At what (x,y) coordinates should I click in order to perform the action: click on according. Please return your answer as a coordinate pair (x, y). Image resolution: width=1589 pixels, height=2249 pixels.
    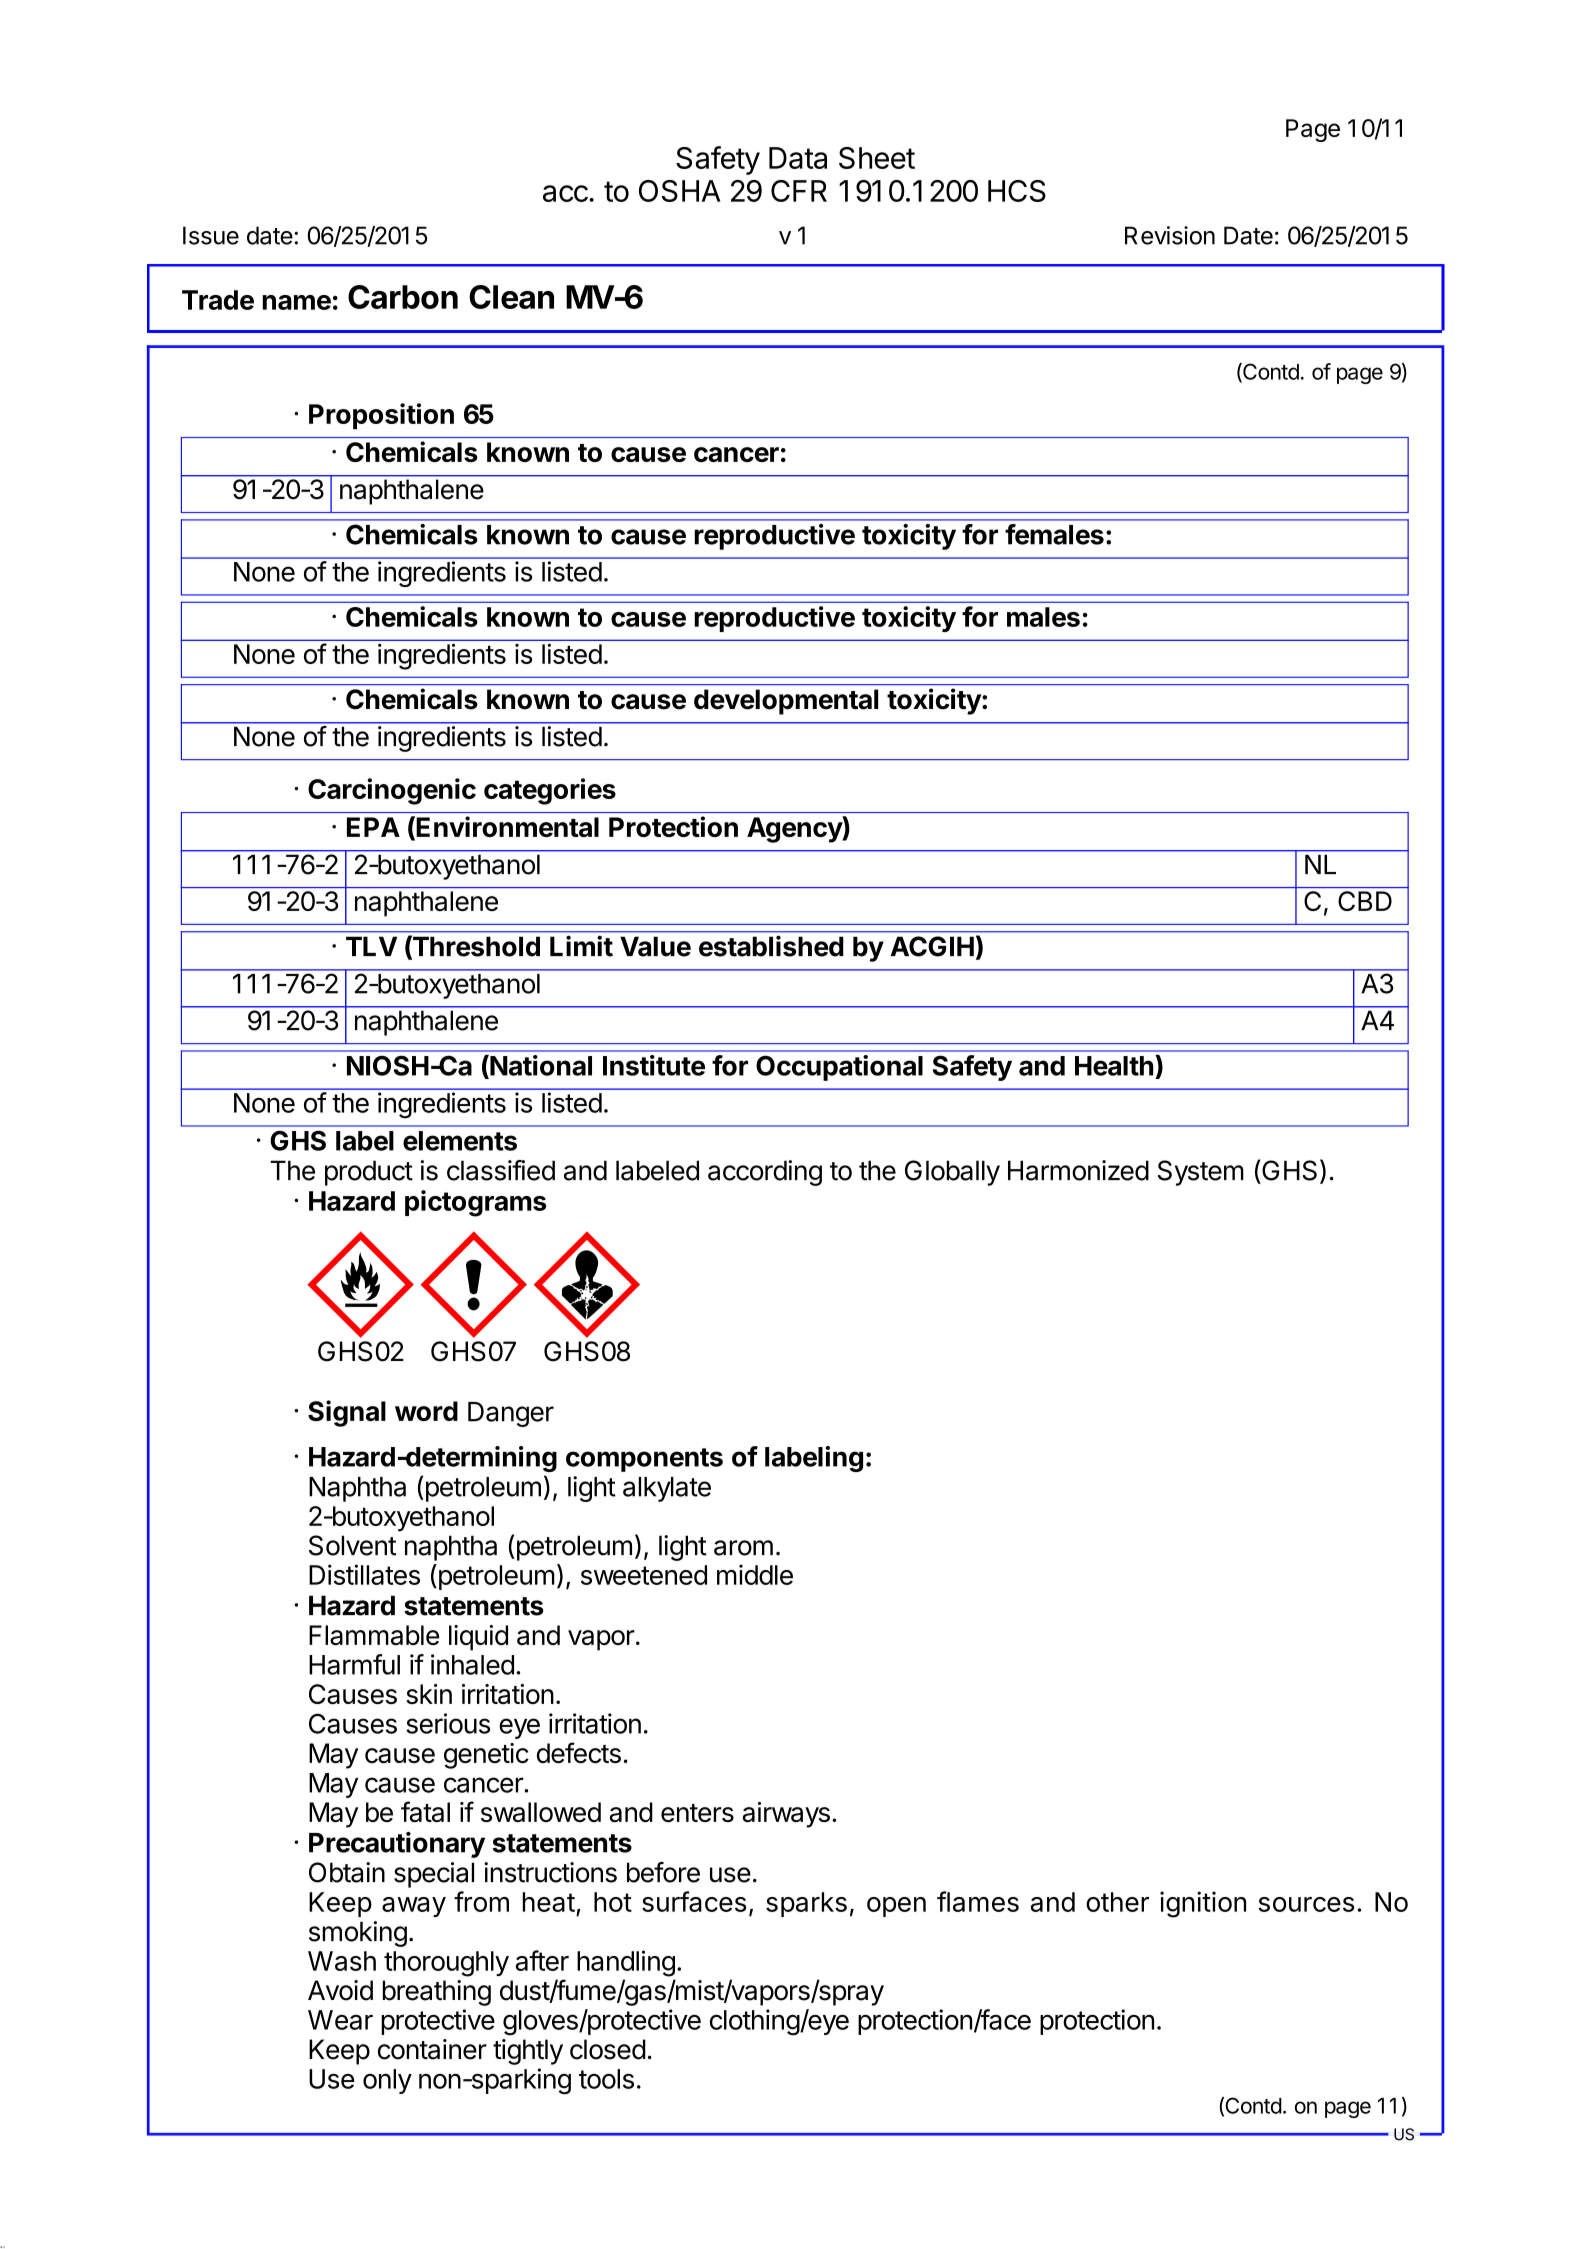
    Looking at the image, I should click on (765, 1173).
